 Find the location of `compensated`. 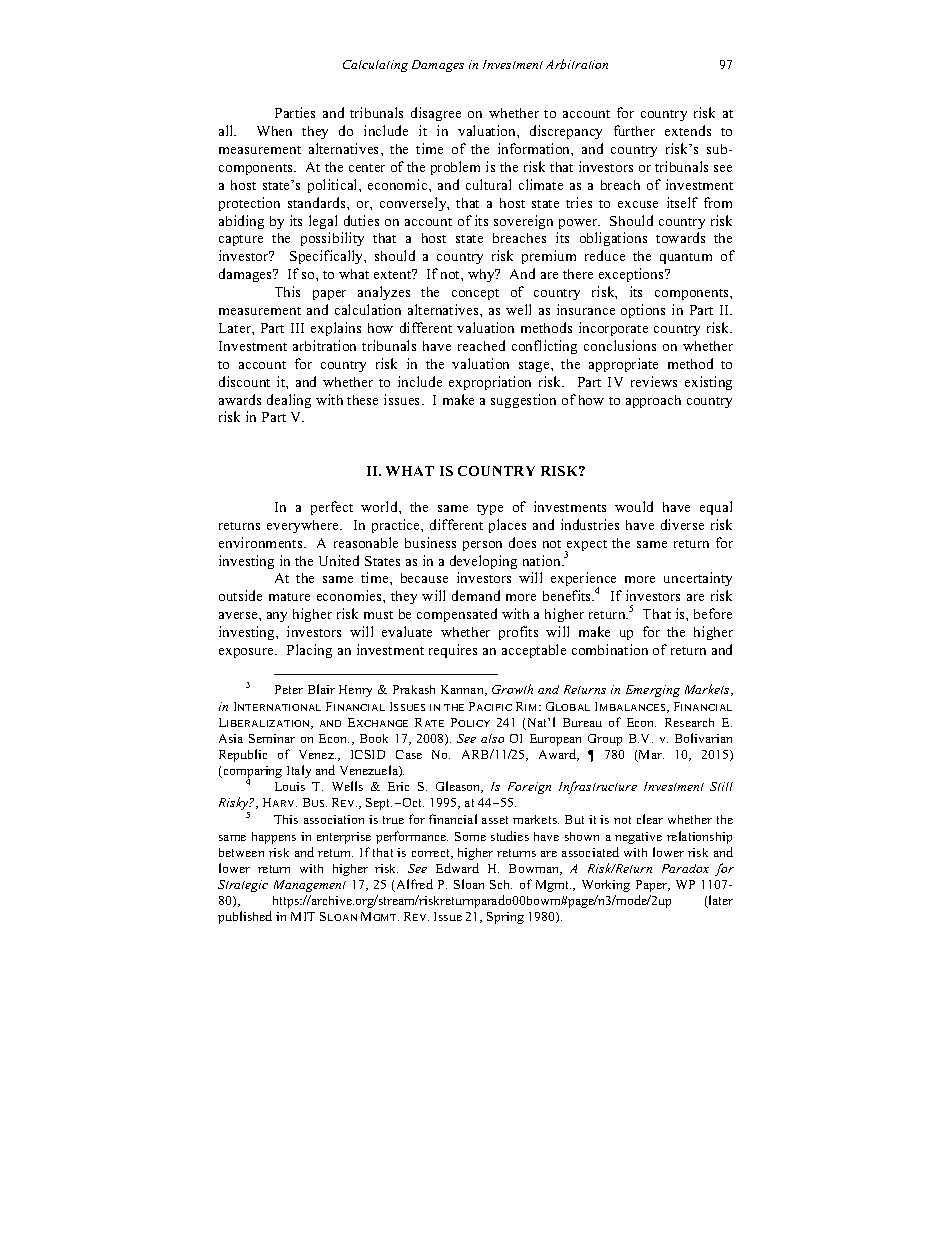

compensated is located at coordinates (457, 615).
